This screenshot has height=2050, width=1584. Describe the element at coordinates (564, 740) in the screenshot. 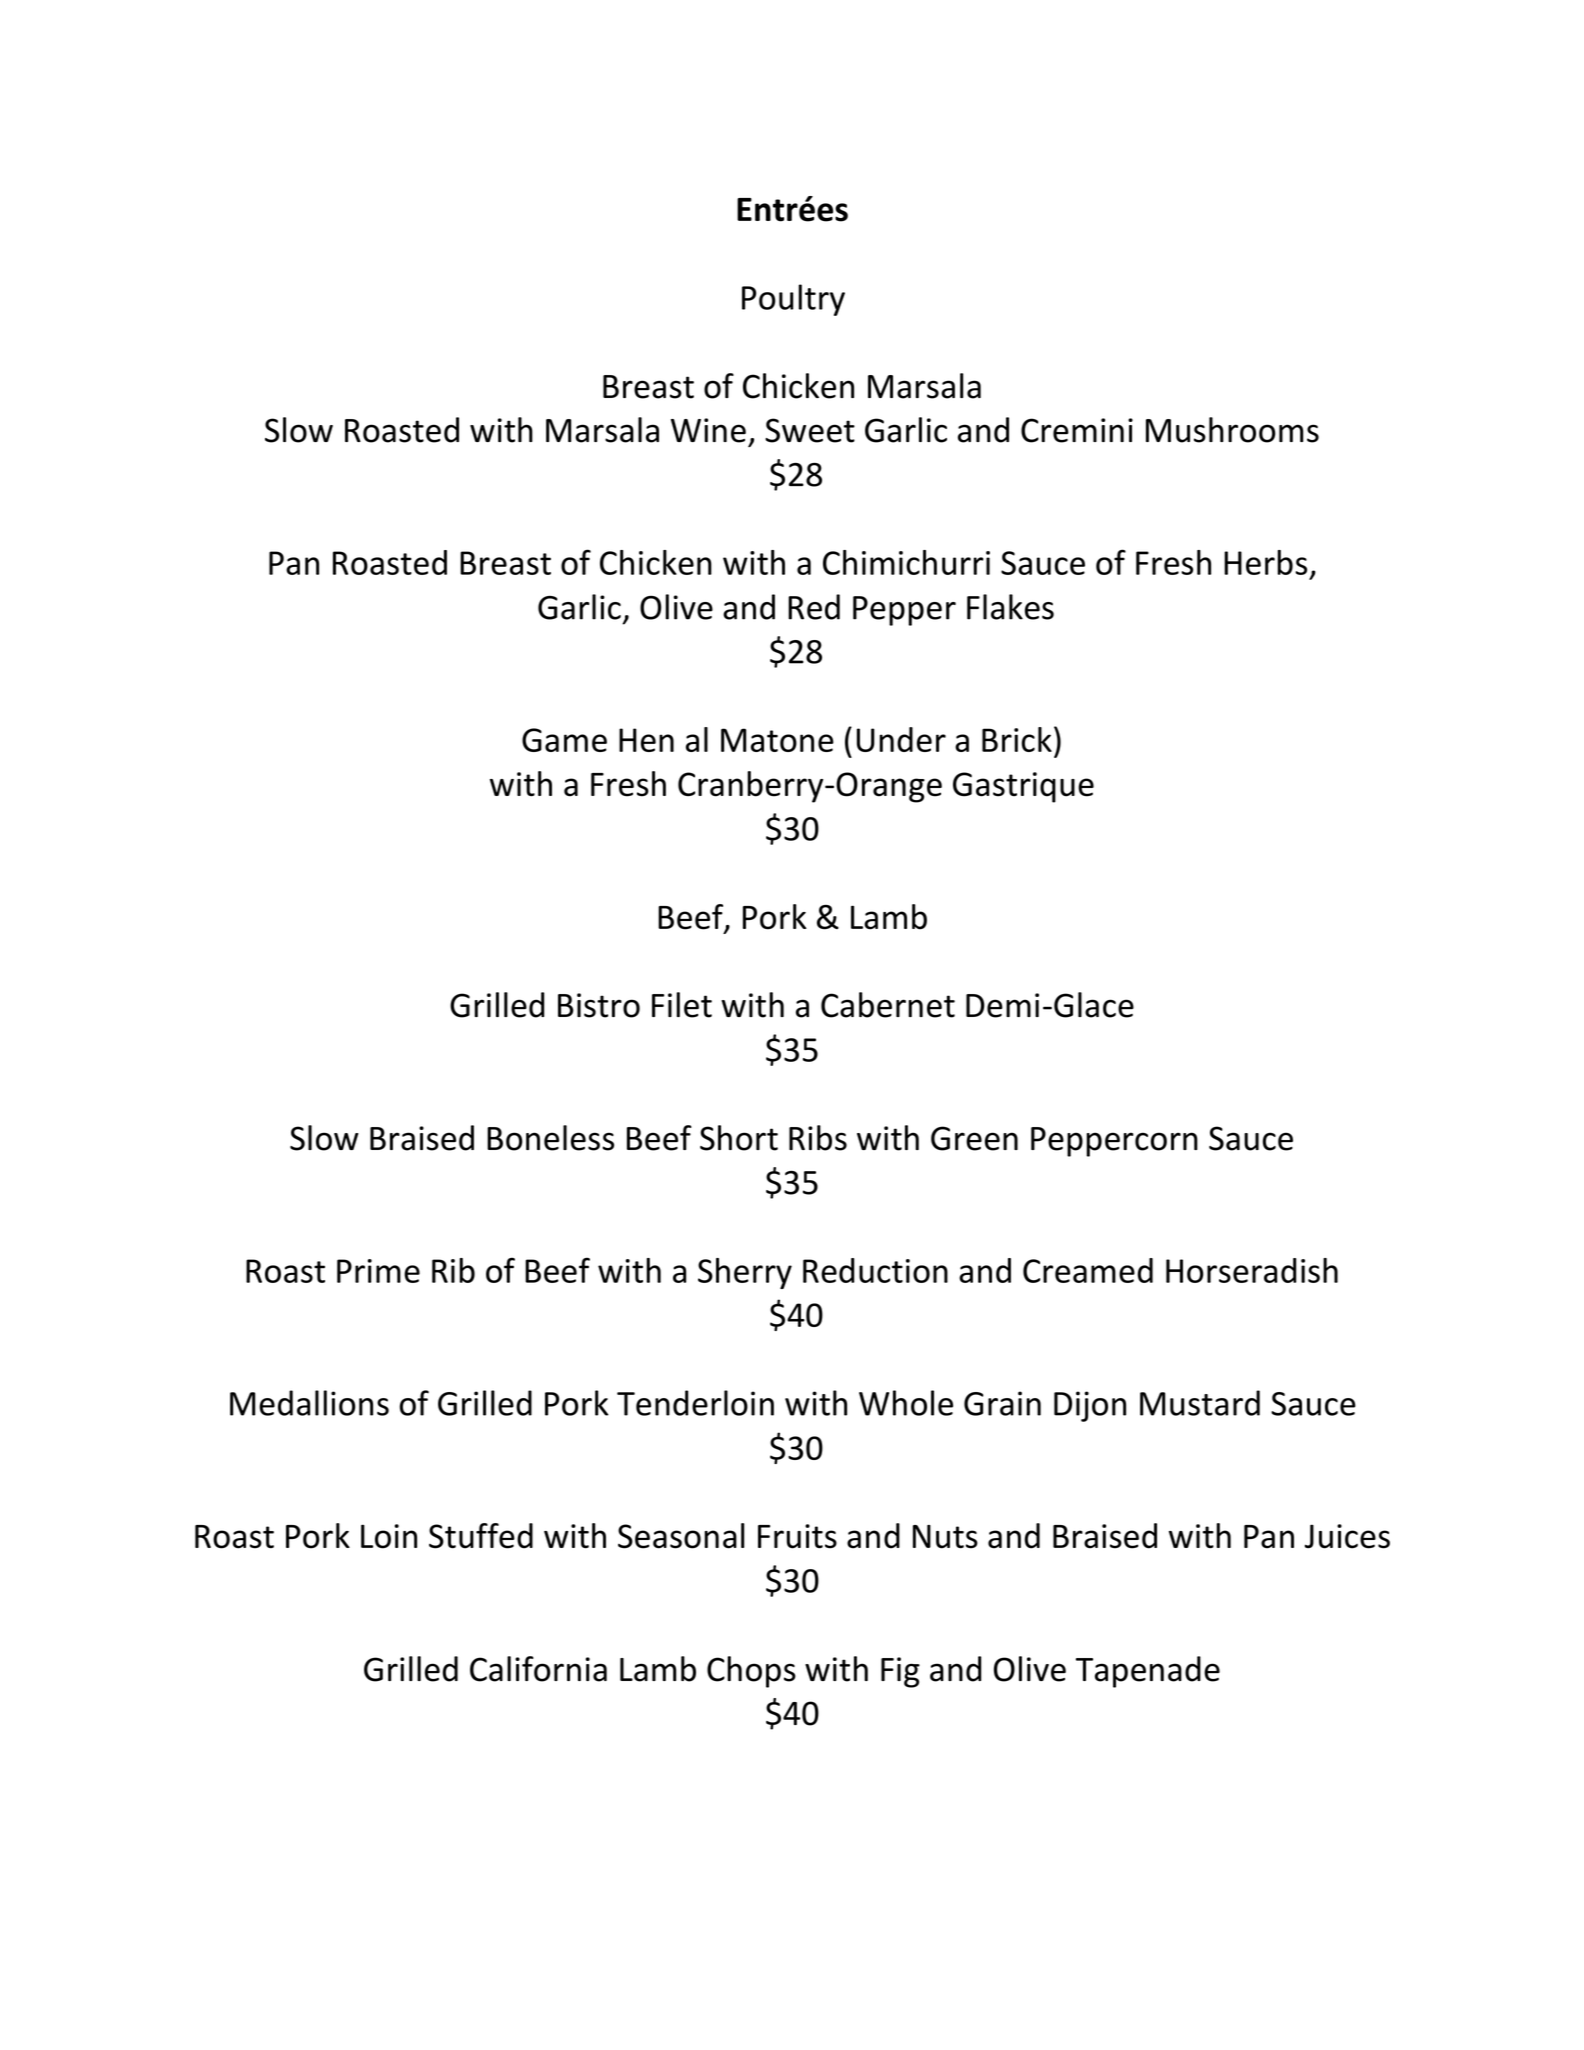

I see `Game` at that location.
